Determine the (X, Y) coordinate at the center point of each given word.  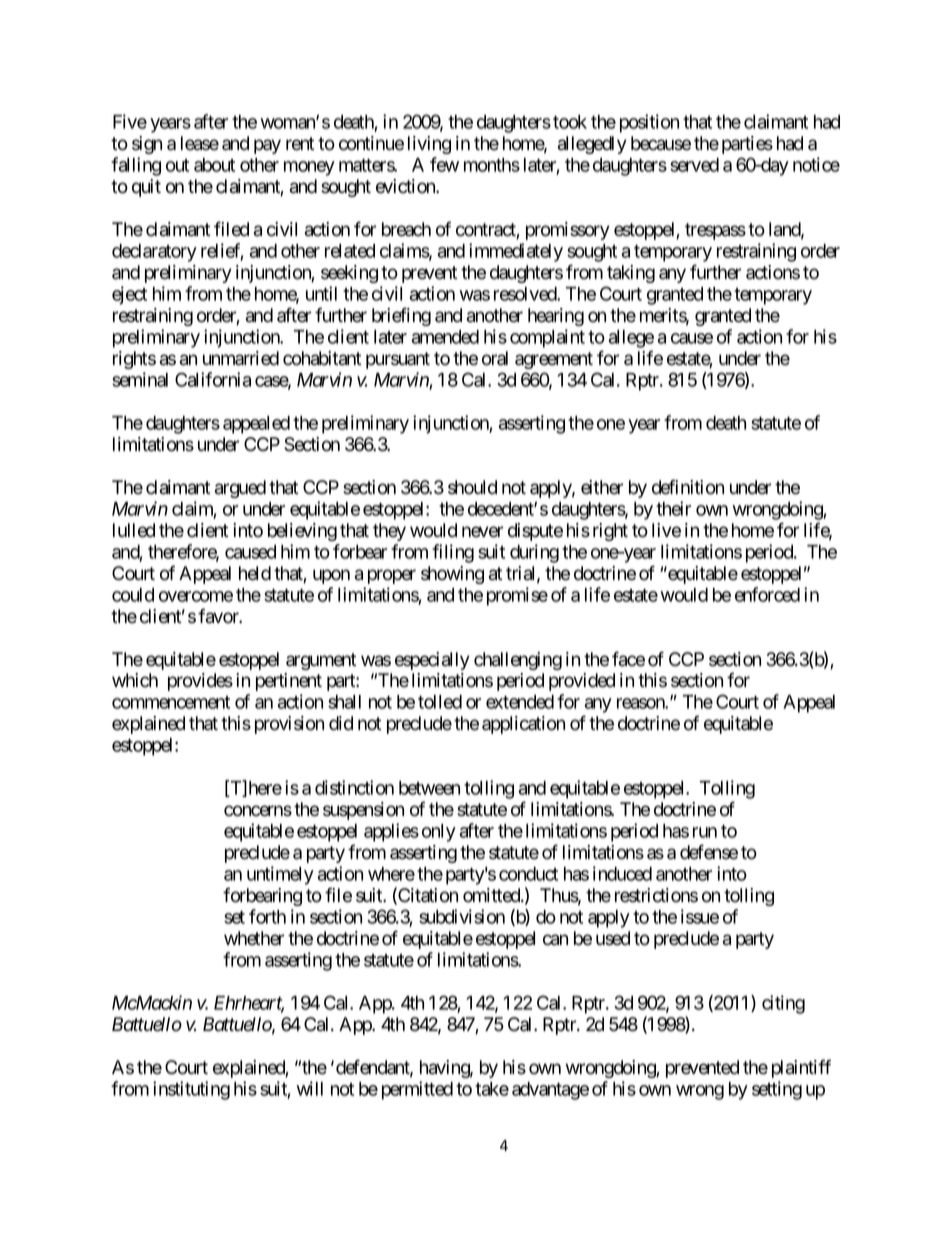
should (472, 487)
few (444, 164)
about (214, 165)
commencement (171, 702)
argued (240, 489)
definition (688, 487)
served (694, 165)
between (429, 788)
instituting (191, 1090)
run (705, 832)
